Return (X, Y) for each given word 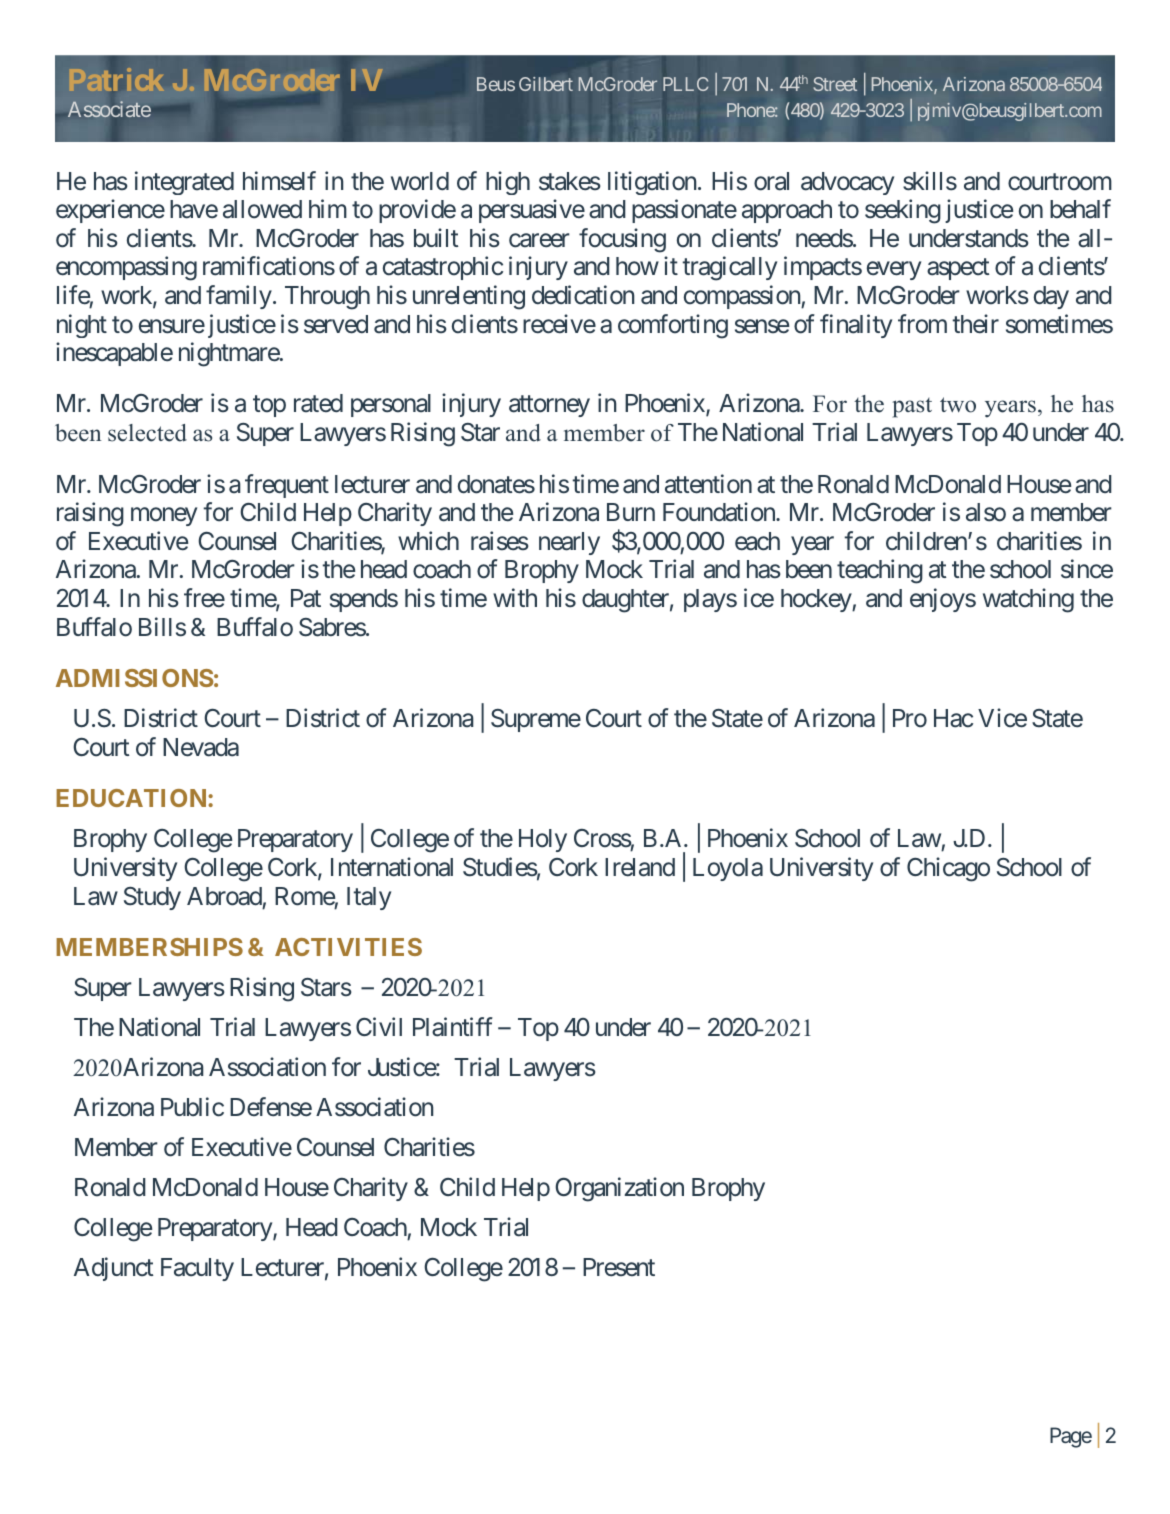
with (515, 597)
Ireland (640, 867)
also (986, 512)
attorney (549, 406)
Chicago (948, 869)
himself (279, 181)
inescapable (114, 354)
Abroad (224, 896)
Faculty (197, 1269)
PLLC (685, 84)
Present (619, 1267)
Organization (619, 1189)
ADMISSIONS (135, 678)
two (958, 405)
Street (835, 84)
